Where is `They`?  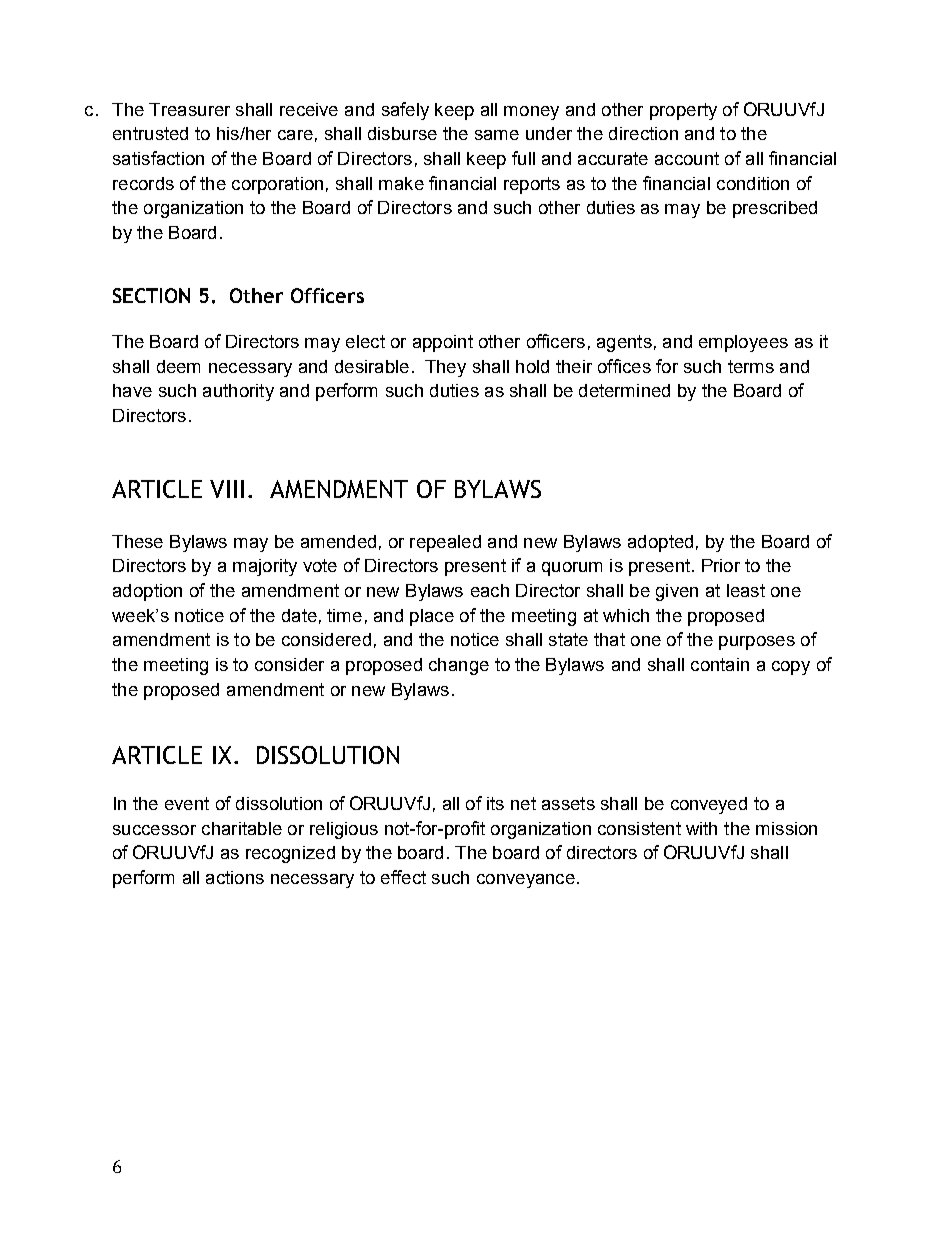 They is located at coordinates (445, 368).
